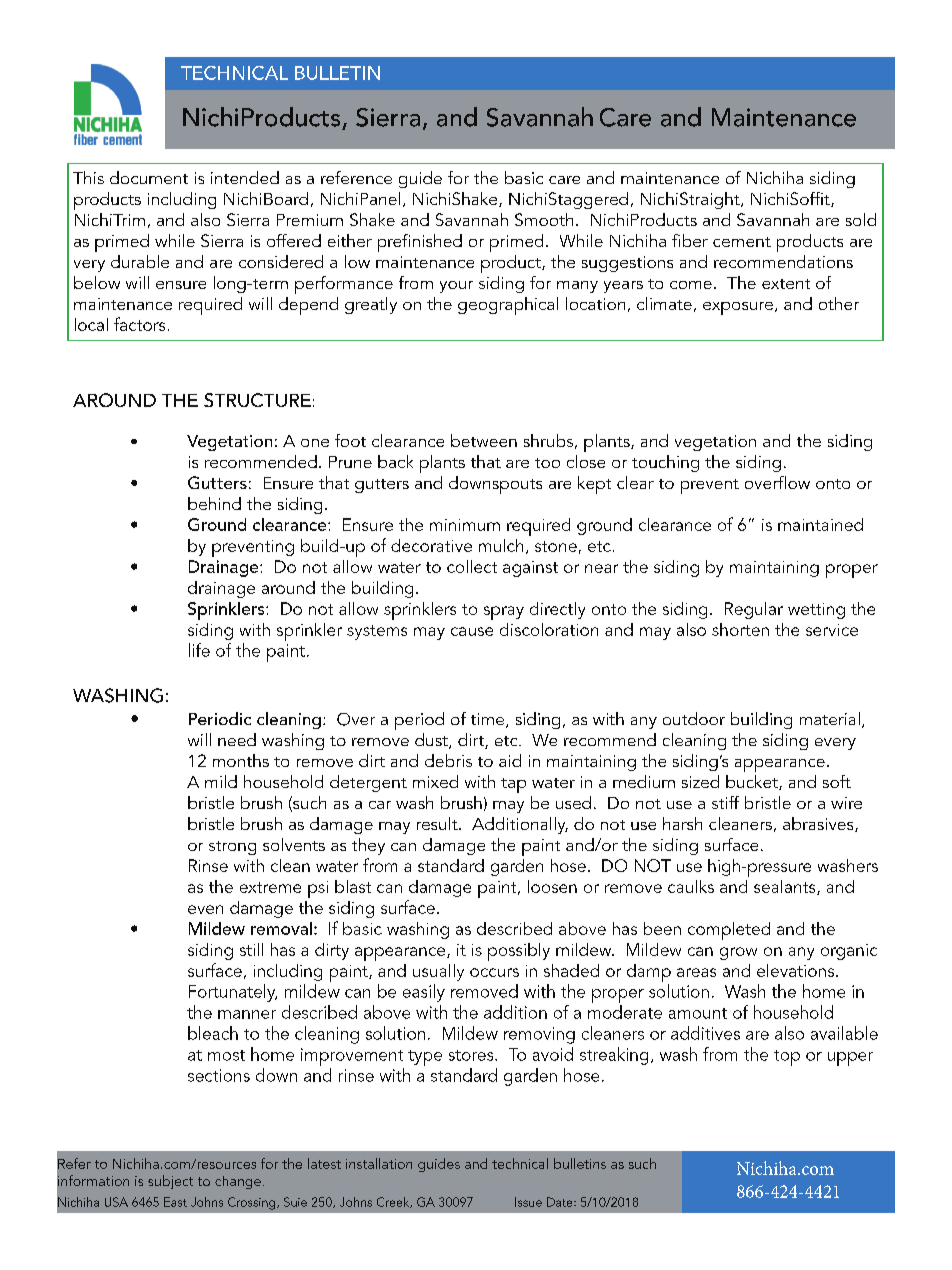  I want to click on Issue, so click(528, 1202).
